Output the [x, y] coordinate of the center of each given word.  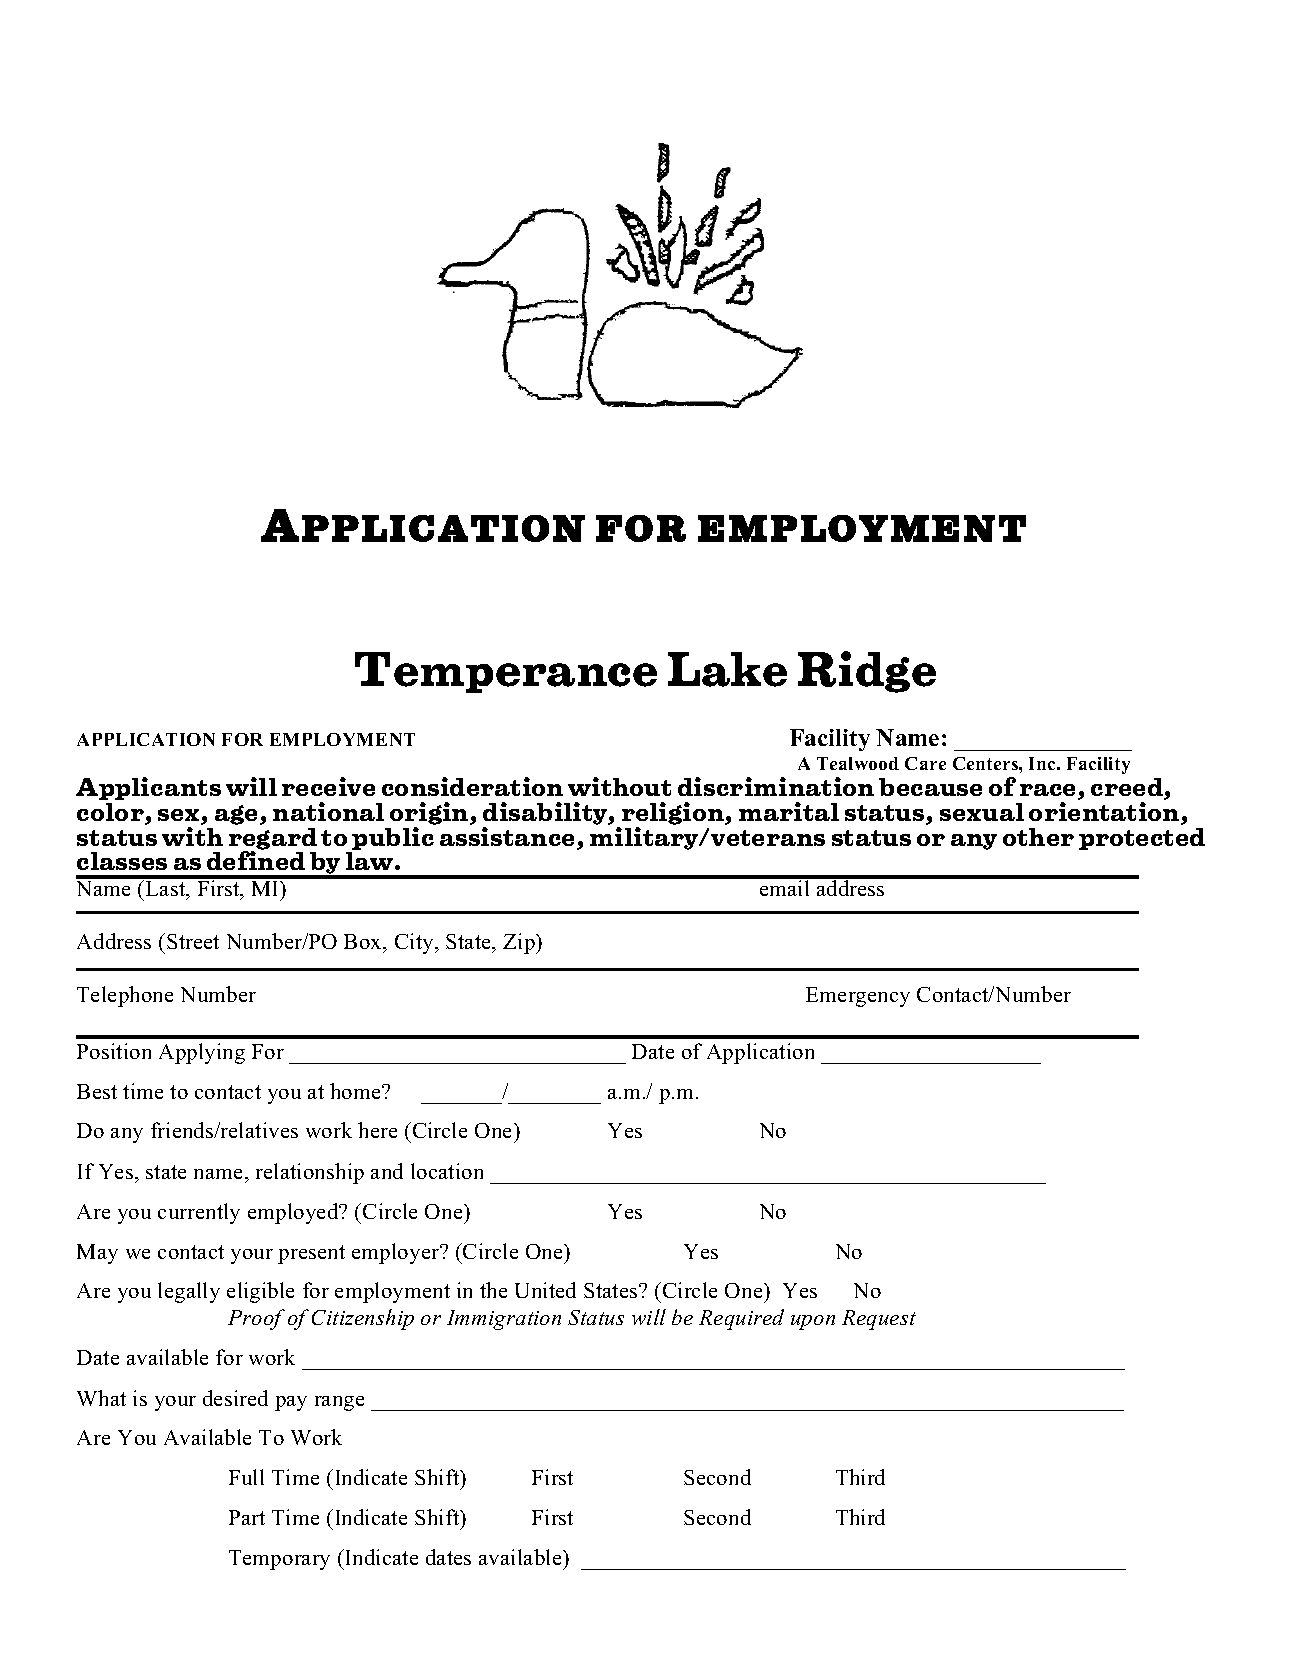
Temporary [279, 1560]
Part [247, 1517]
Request [879, 1320]
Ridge [867, 672]
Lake [727, 669]
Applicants [148, 788]
